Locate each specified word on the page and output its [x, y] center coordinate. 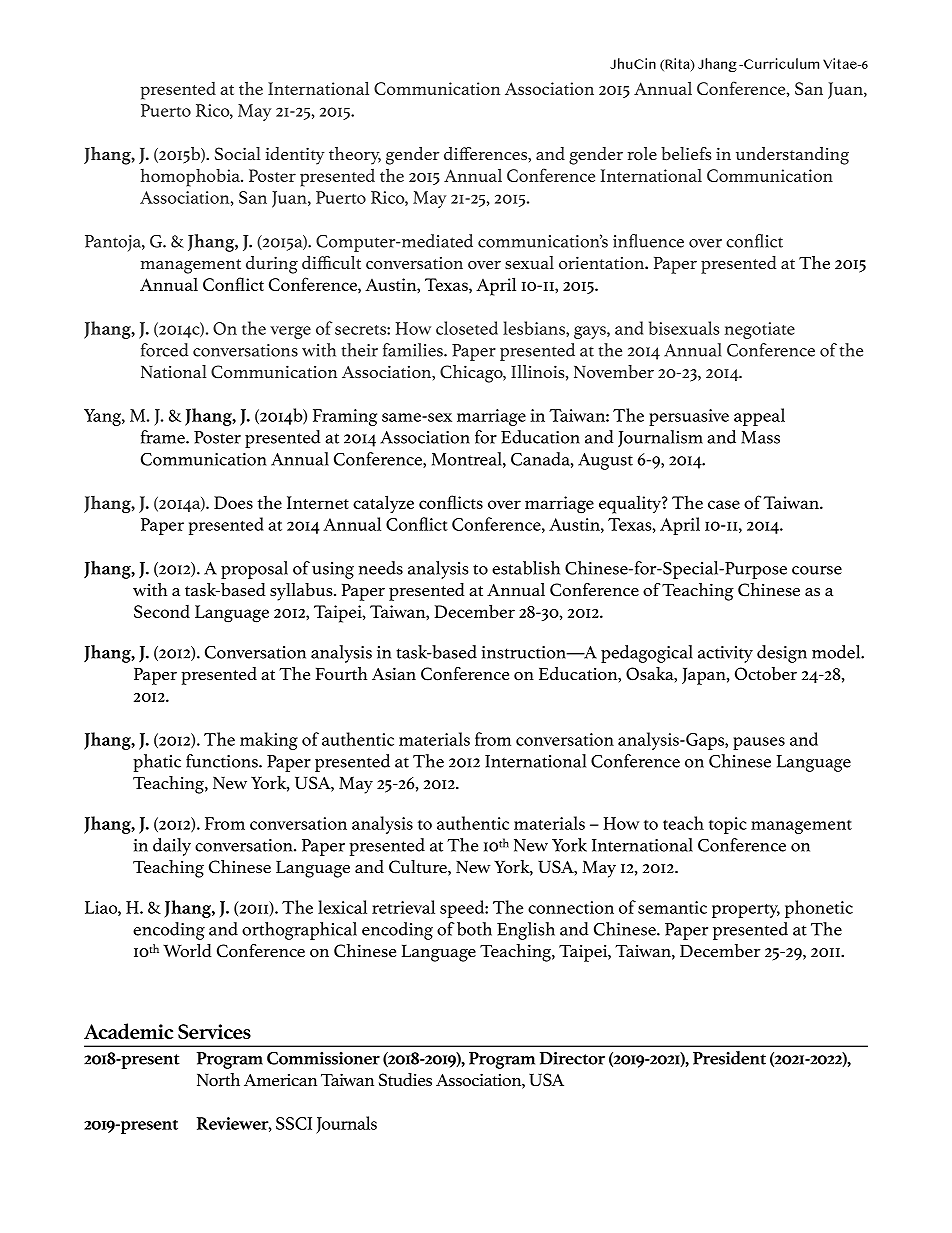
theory [355, 156]
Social [238, 153]
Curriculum [780, 63]
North [218, 1080]
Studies [405, 1079]
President [729, 1058]
